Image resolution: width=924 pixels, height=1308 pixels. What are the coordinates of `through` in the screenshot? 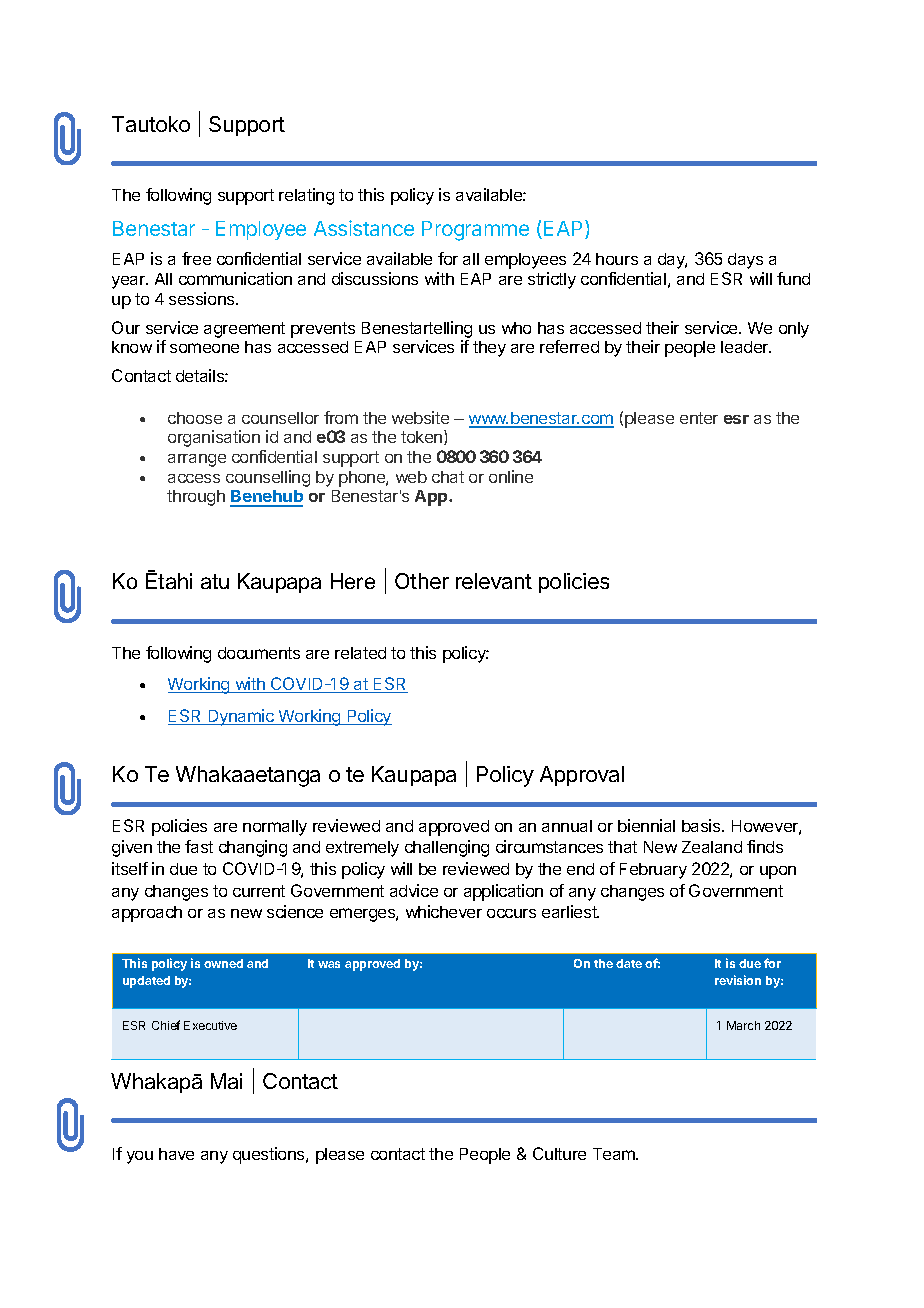 It's located at (196, 498).
